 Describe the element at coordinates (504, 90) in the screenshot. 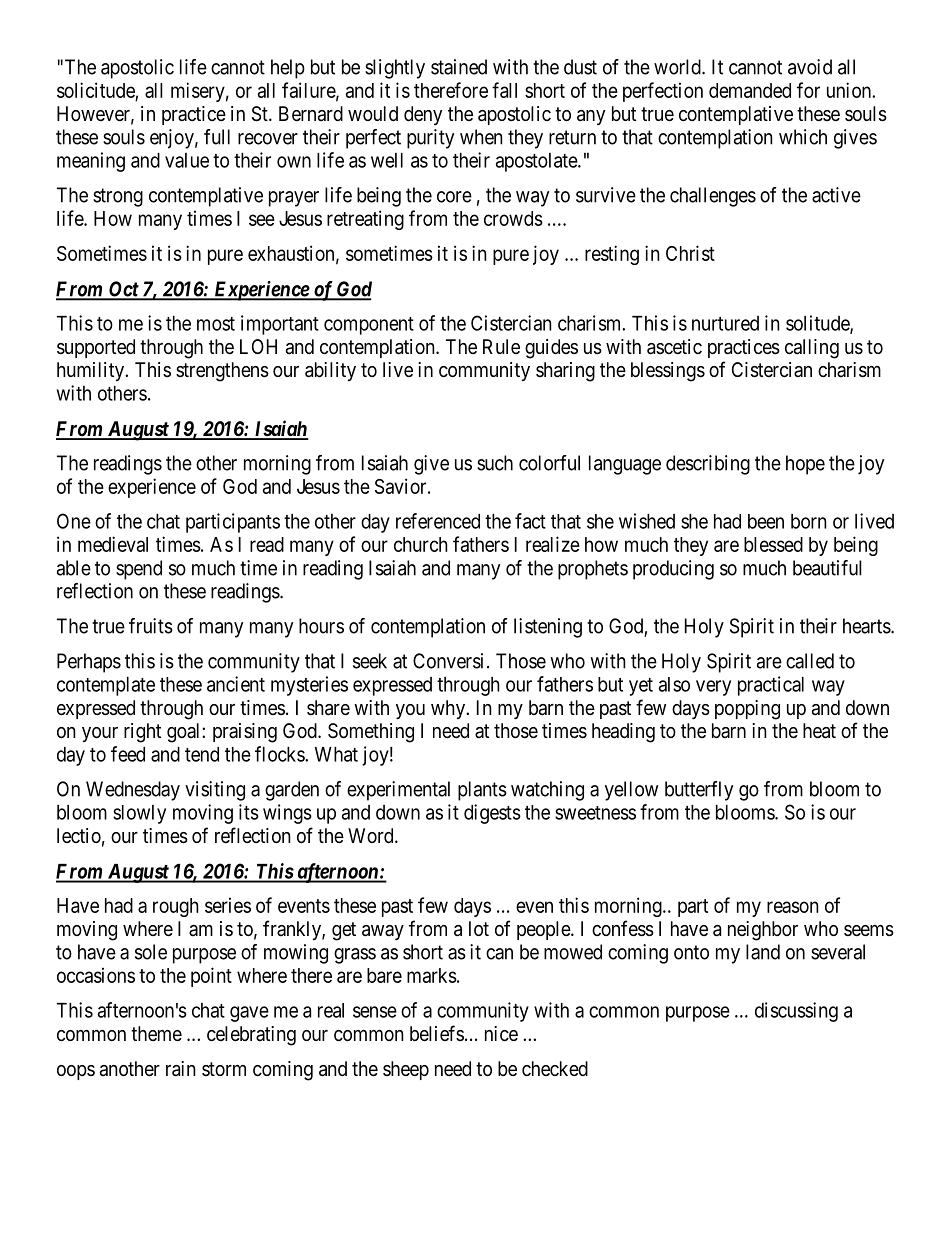

I see `fall` at that location.
